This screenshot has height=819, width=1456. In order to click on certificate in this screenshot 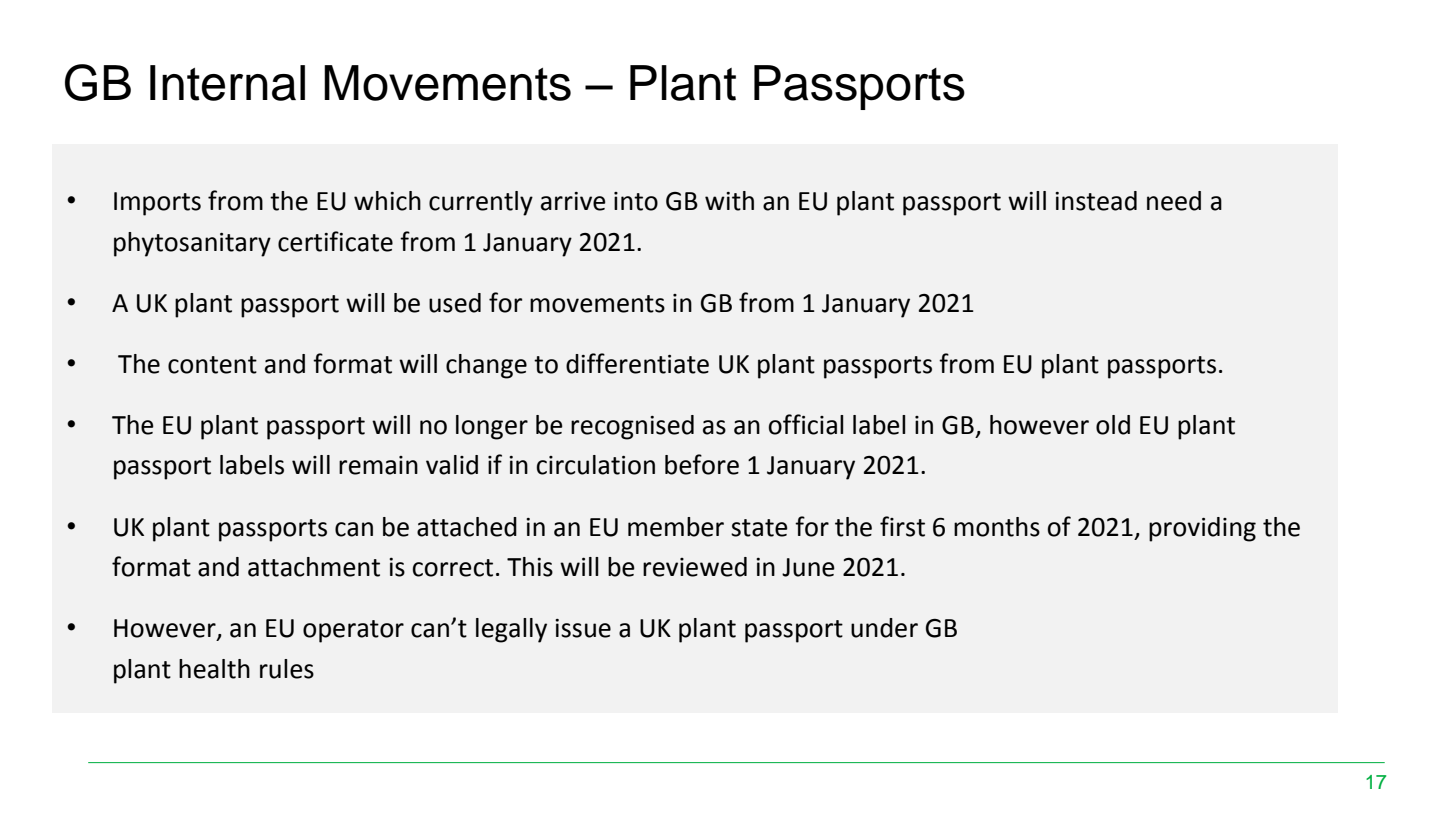, I will do `click(335, 241)`.
